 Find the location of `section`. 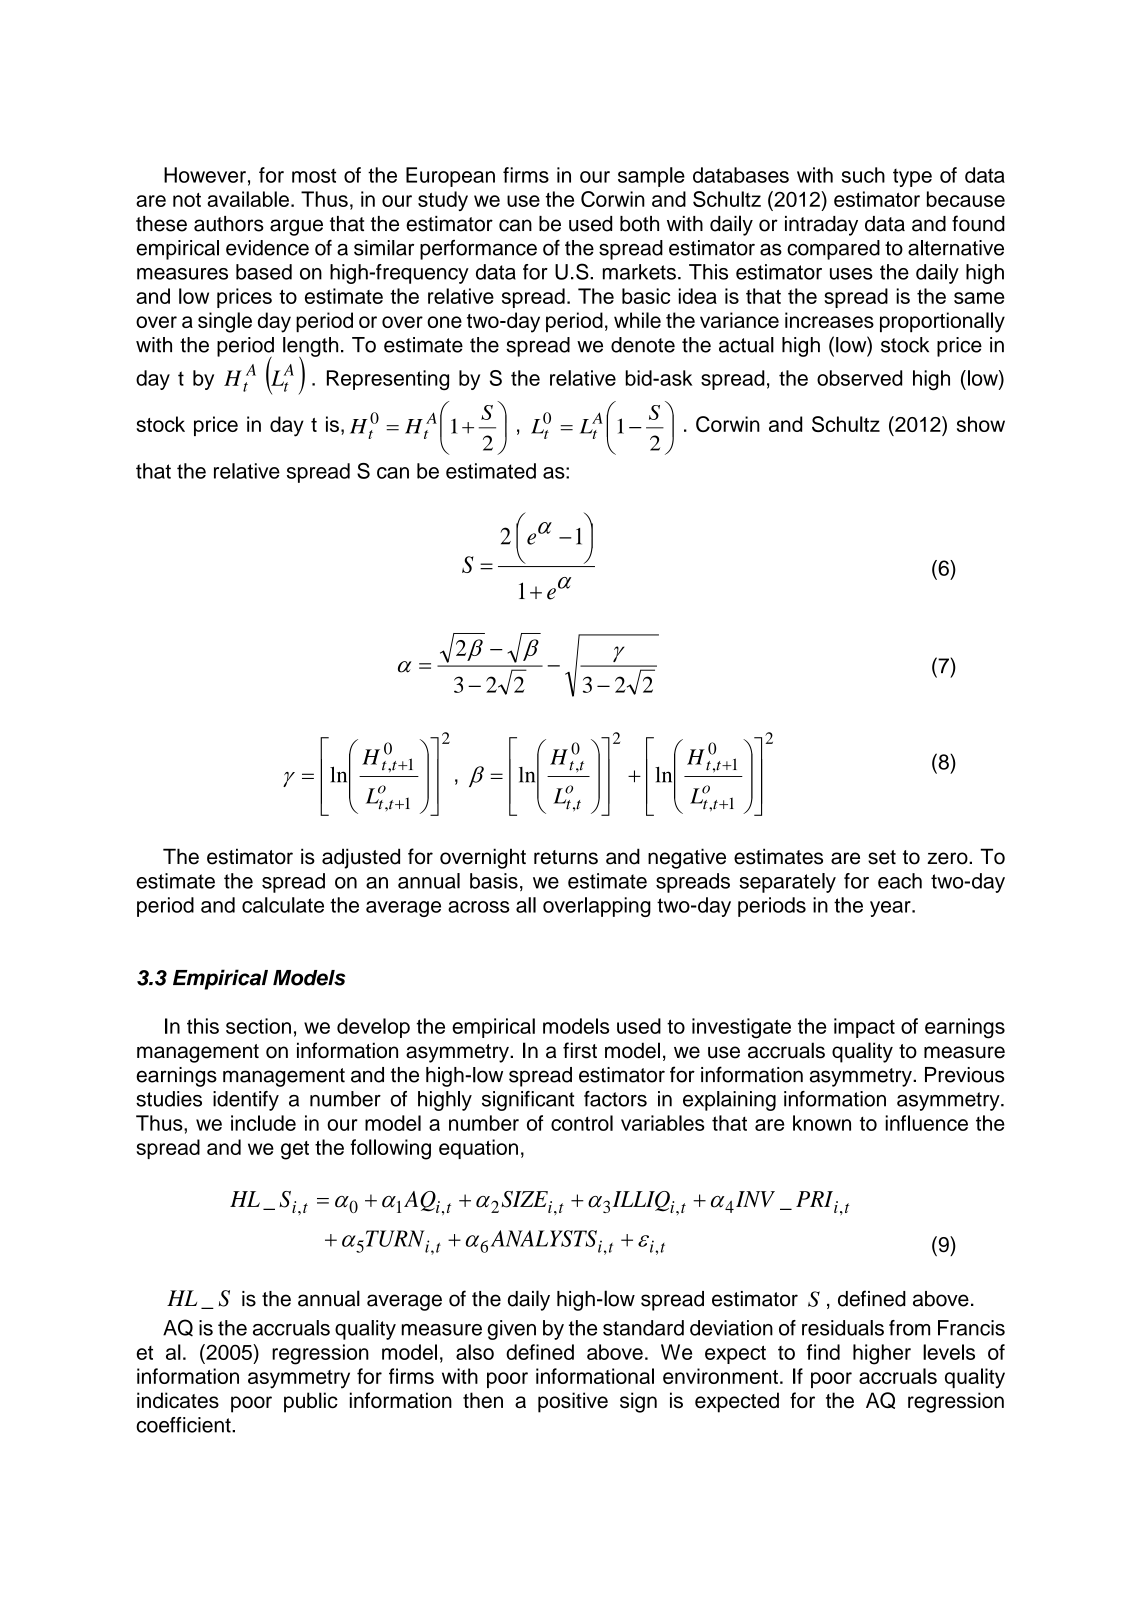

section is located at coordinates (258, 1026).
